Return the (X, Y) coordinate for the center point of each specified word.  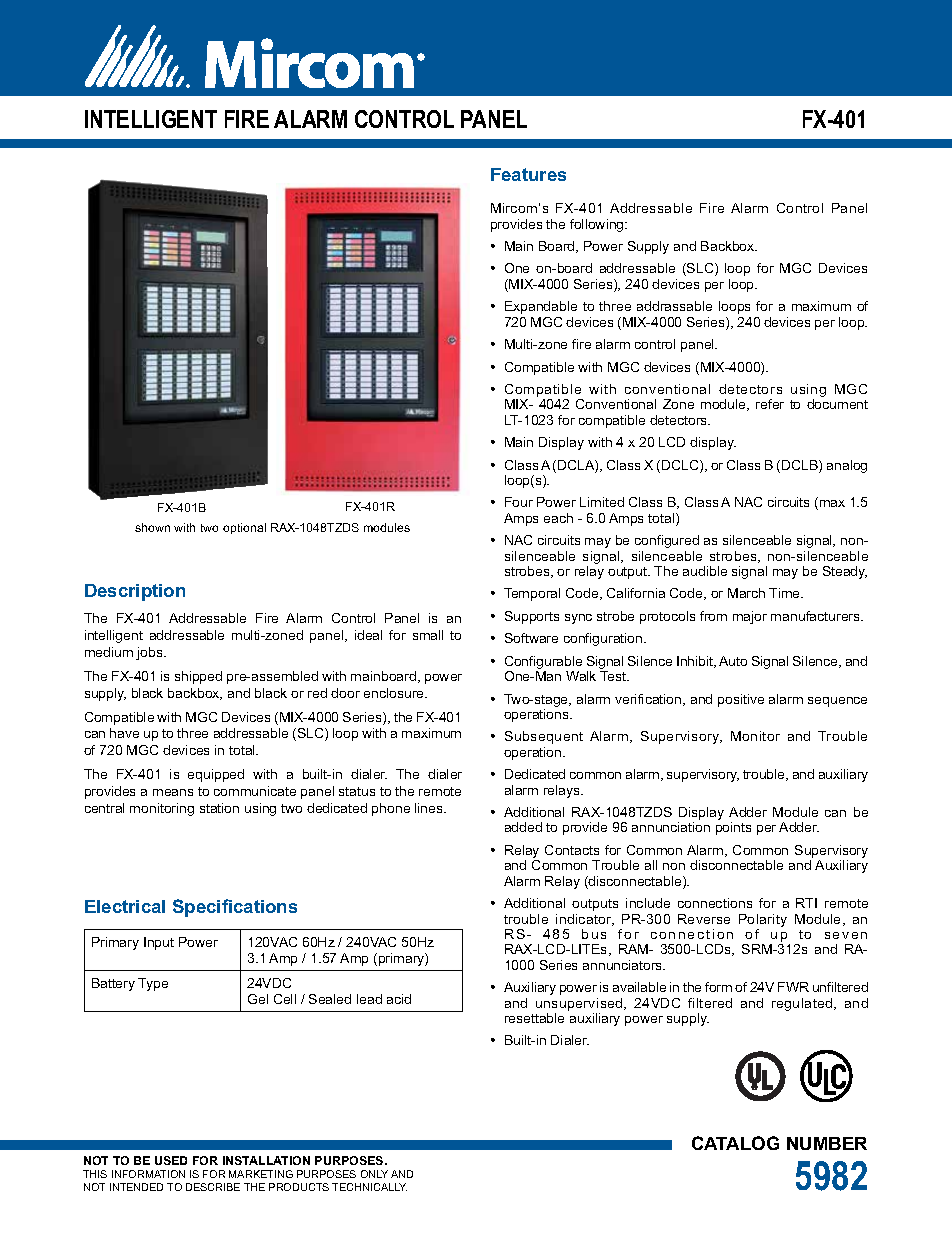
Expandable (541, 307)
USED (171, 1160)
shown (152, 527)
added (523, 827)
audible (705, 571)
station (219, 808)
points (733, 828)
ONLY (374, 1174)
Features (528, 174)
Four (519, 502)
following (598, 225)
